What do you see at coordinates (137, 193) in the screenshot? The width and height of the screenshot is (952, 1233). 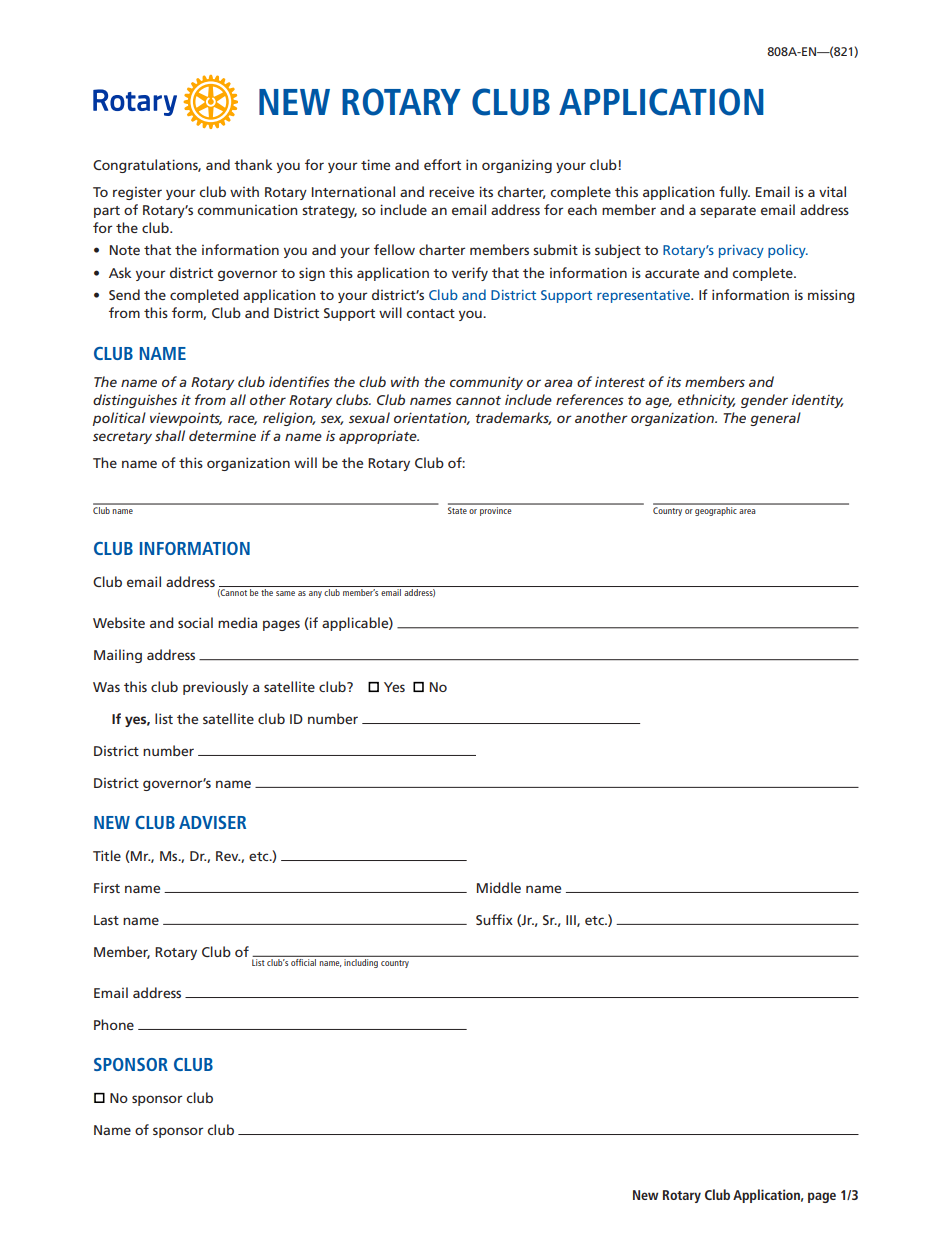 I see `register` at bounding box center [137, 193].
